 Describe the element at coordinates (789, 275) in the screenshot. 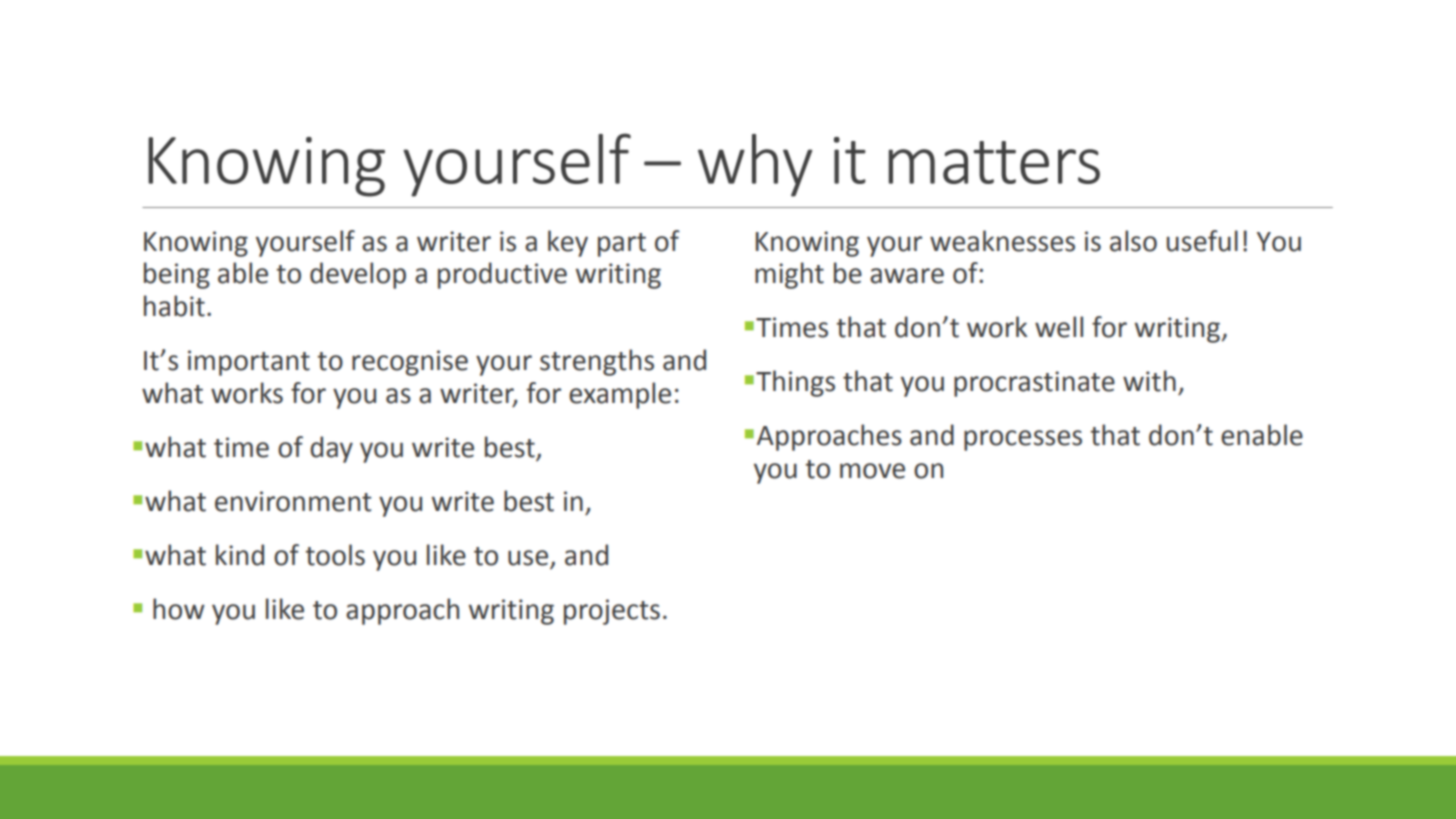

I see `might` at that location.
